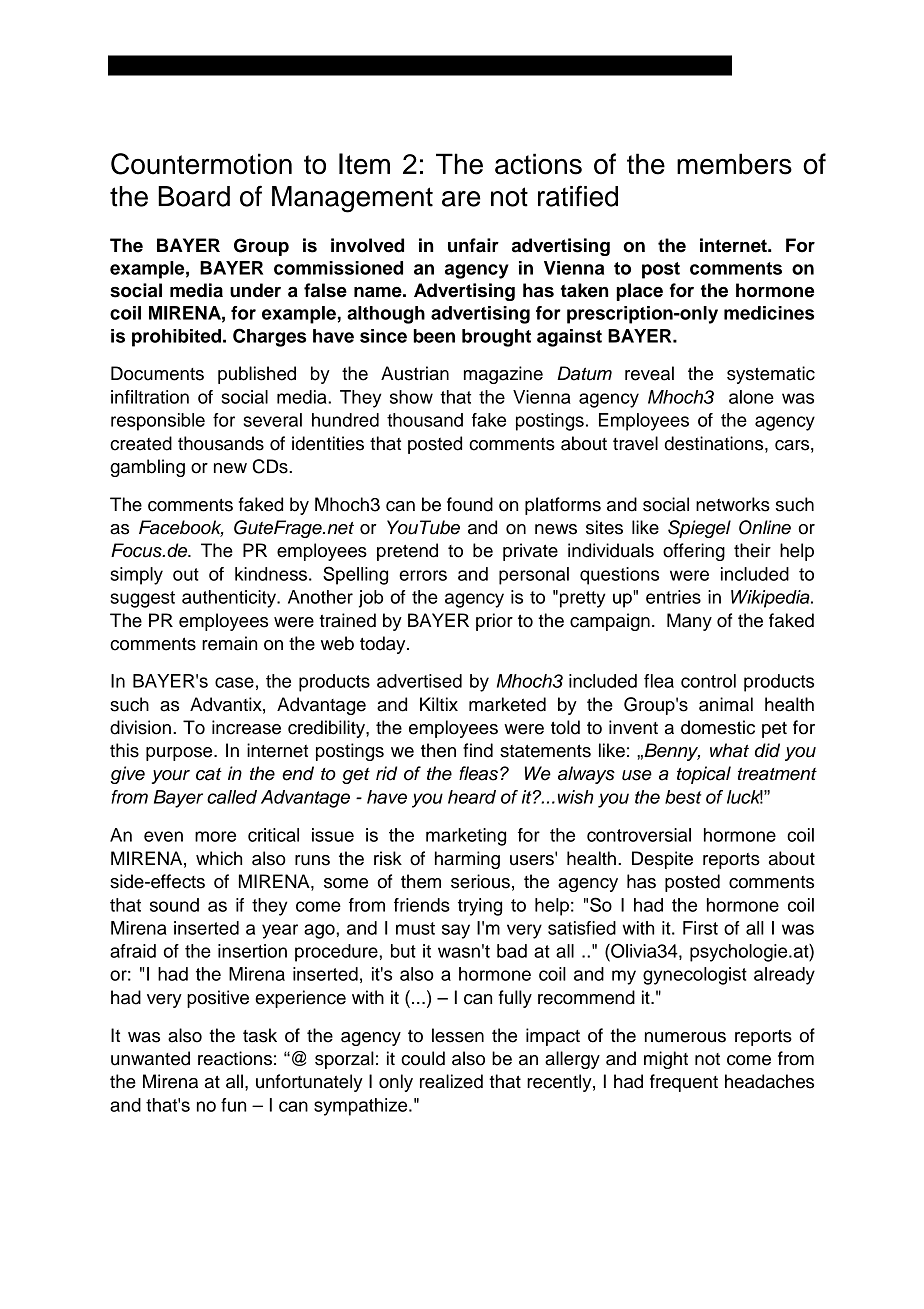 This image has height=1309, width=924. What do you see at coordinates (734, 164) in the image?
I see `members` at bounding box center [734, 164].
